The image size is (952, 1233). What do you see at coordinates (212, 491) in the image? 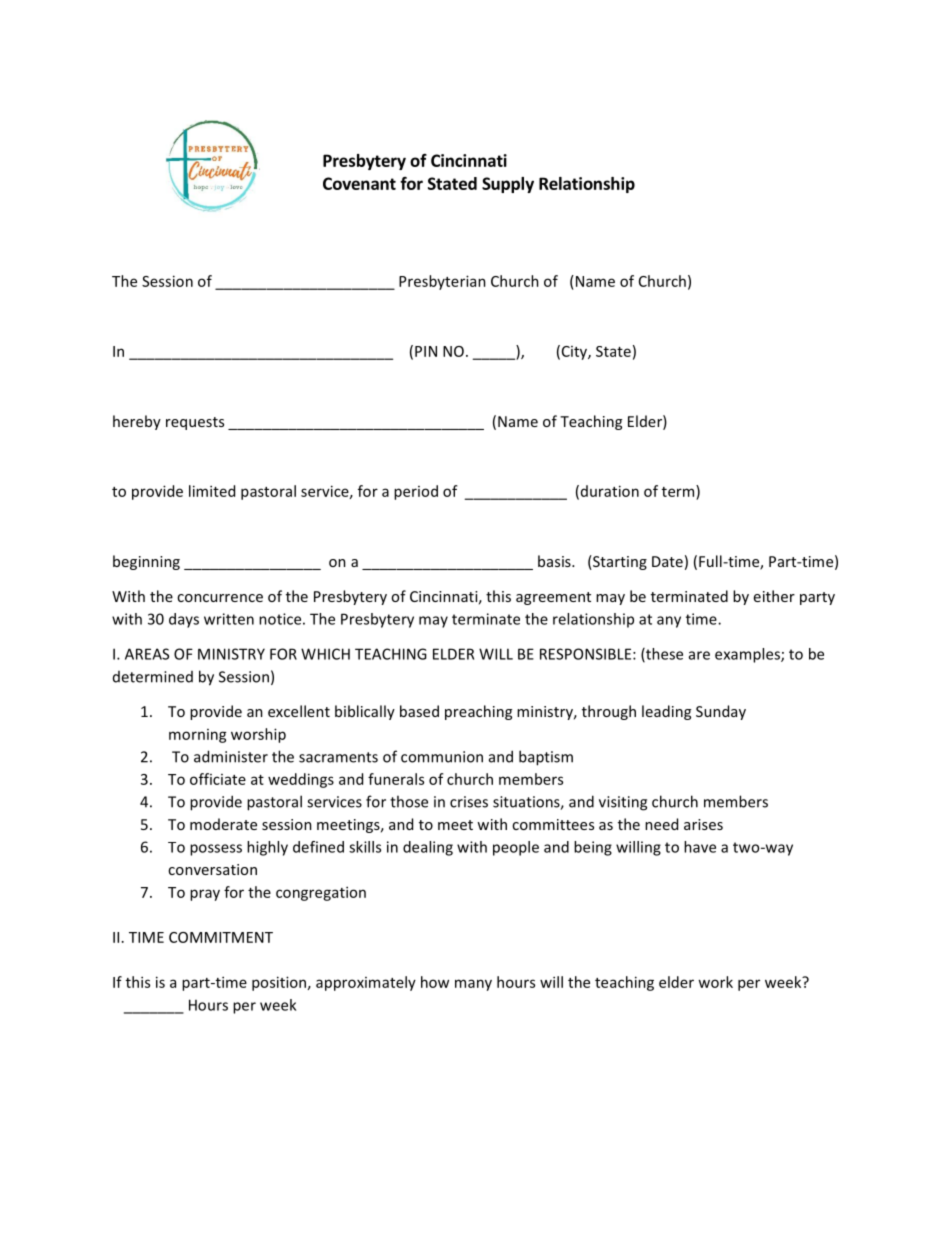
I see `limited` at bounding box center [212, 491].
